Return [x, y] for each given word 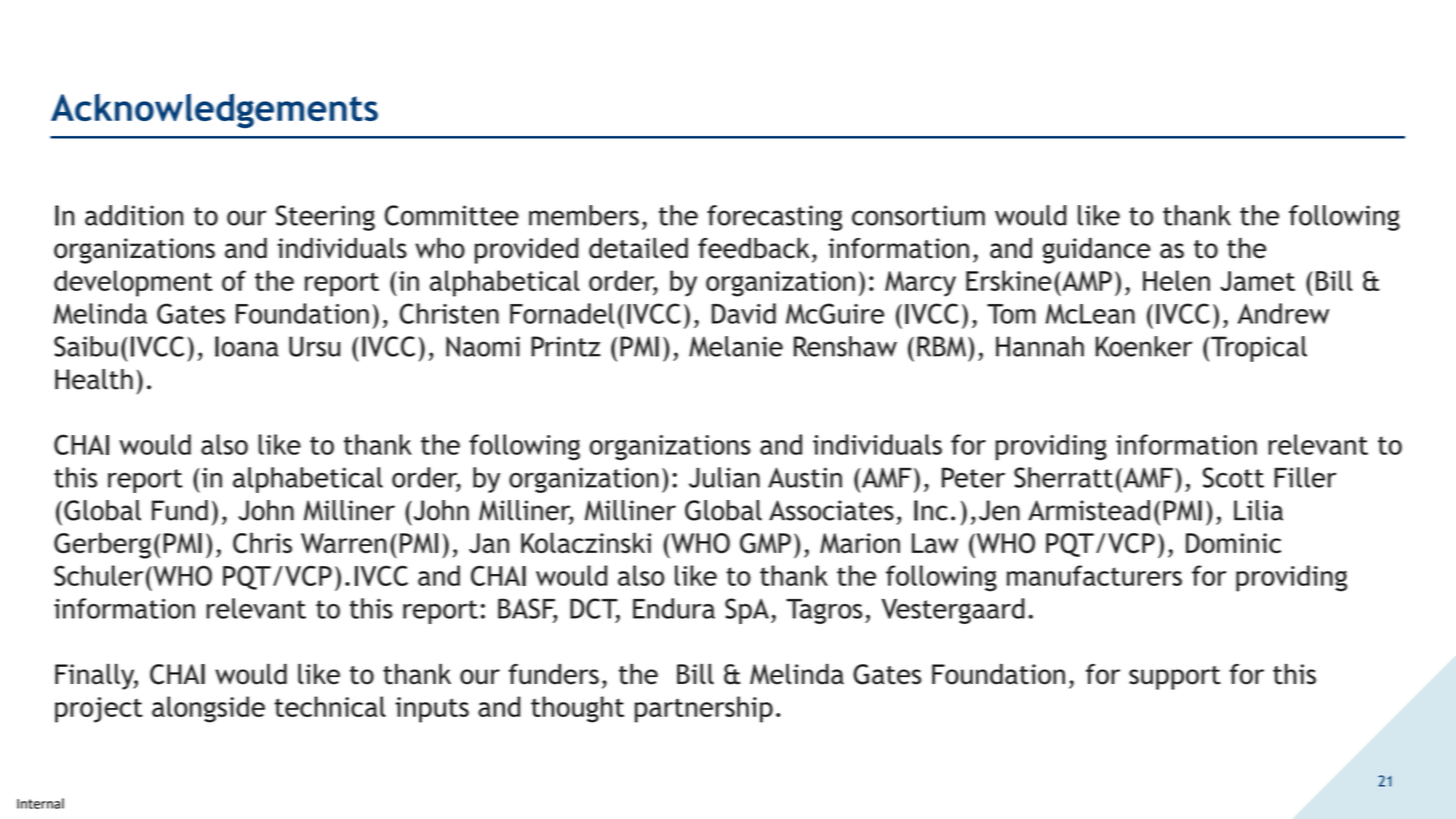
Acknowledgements [214, 111]
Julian [724, 477]
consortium [918, 215]
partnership [704, 709]
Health [94, 379]
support [1175, 678]
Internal [40, 803]
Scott [1233, 477]
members [584, 215]
